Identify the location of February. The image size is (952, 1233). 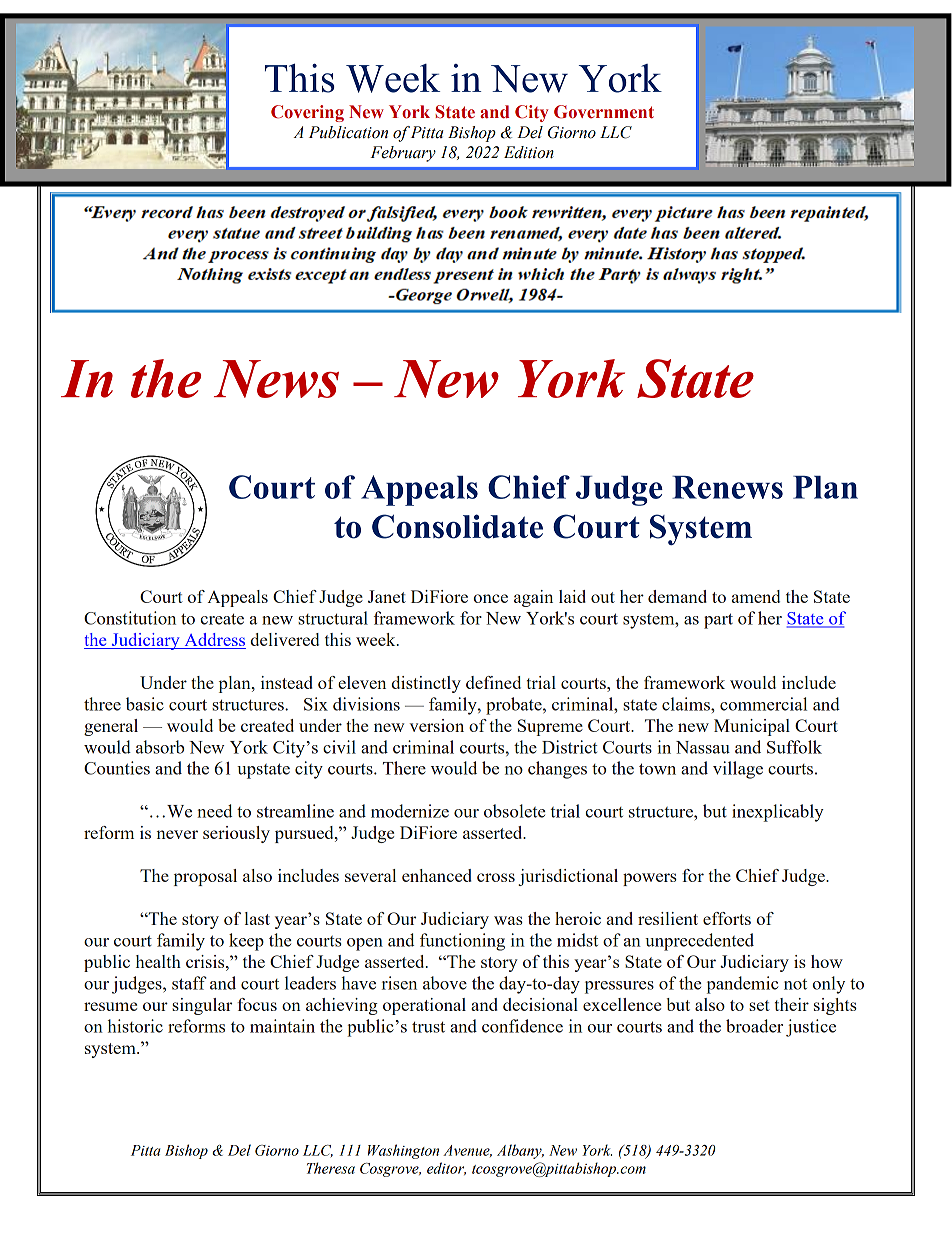
(403, 154).
